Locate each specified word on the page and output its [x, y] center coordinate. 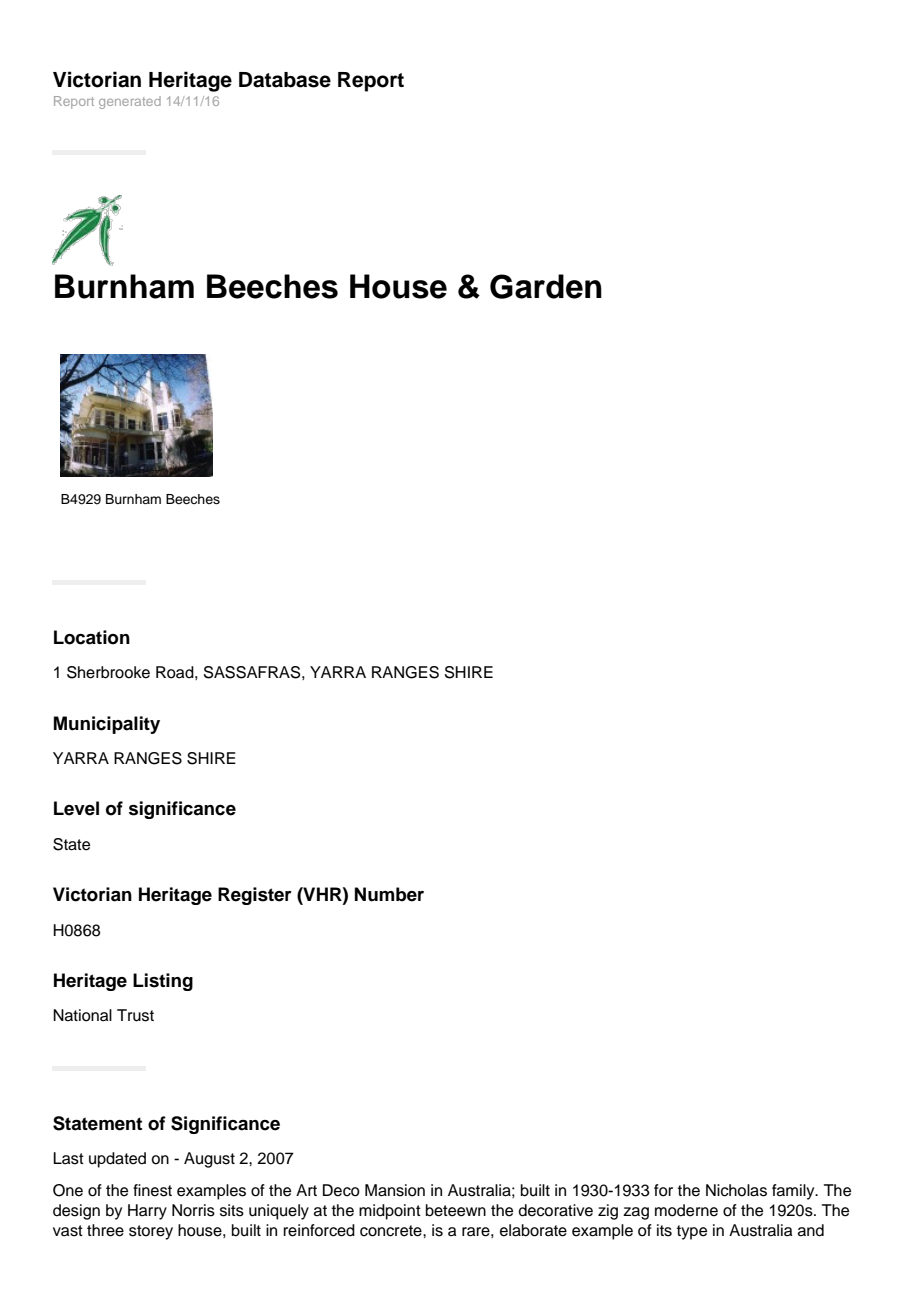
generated [130, 102]
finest [152, 1190]
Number [389, 894]
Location [92, 637]
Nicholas [736, 1190]
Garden [546, 286]
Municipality [107, 725]
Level [76, 808]
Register [255, 896]
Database [285, 80]
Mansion [395, 1190]
